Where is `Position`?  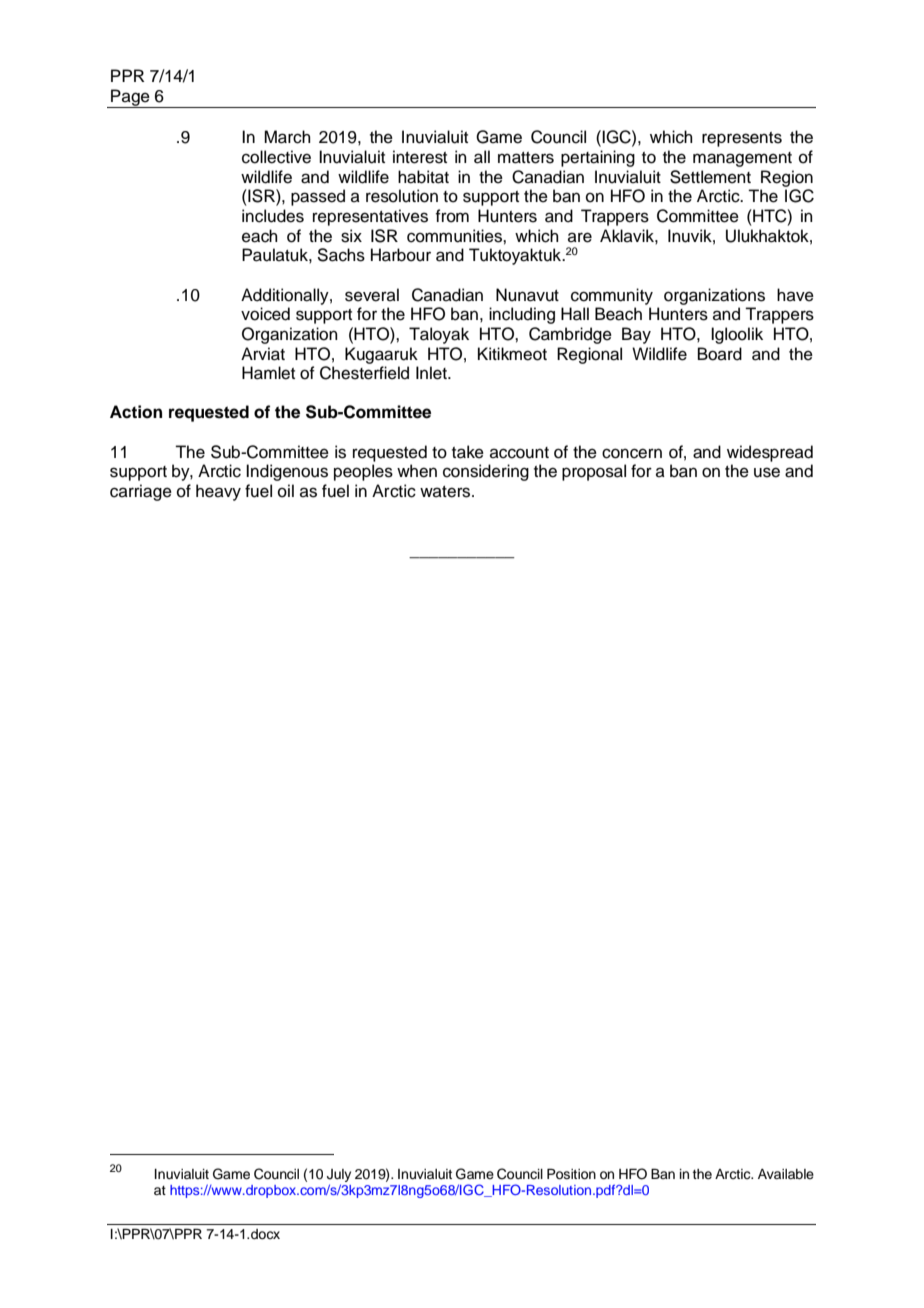 Position is located at coordinates (571, 1174).
